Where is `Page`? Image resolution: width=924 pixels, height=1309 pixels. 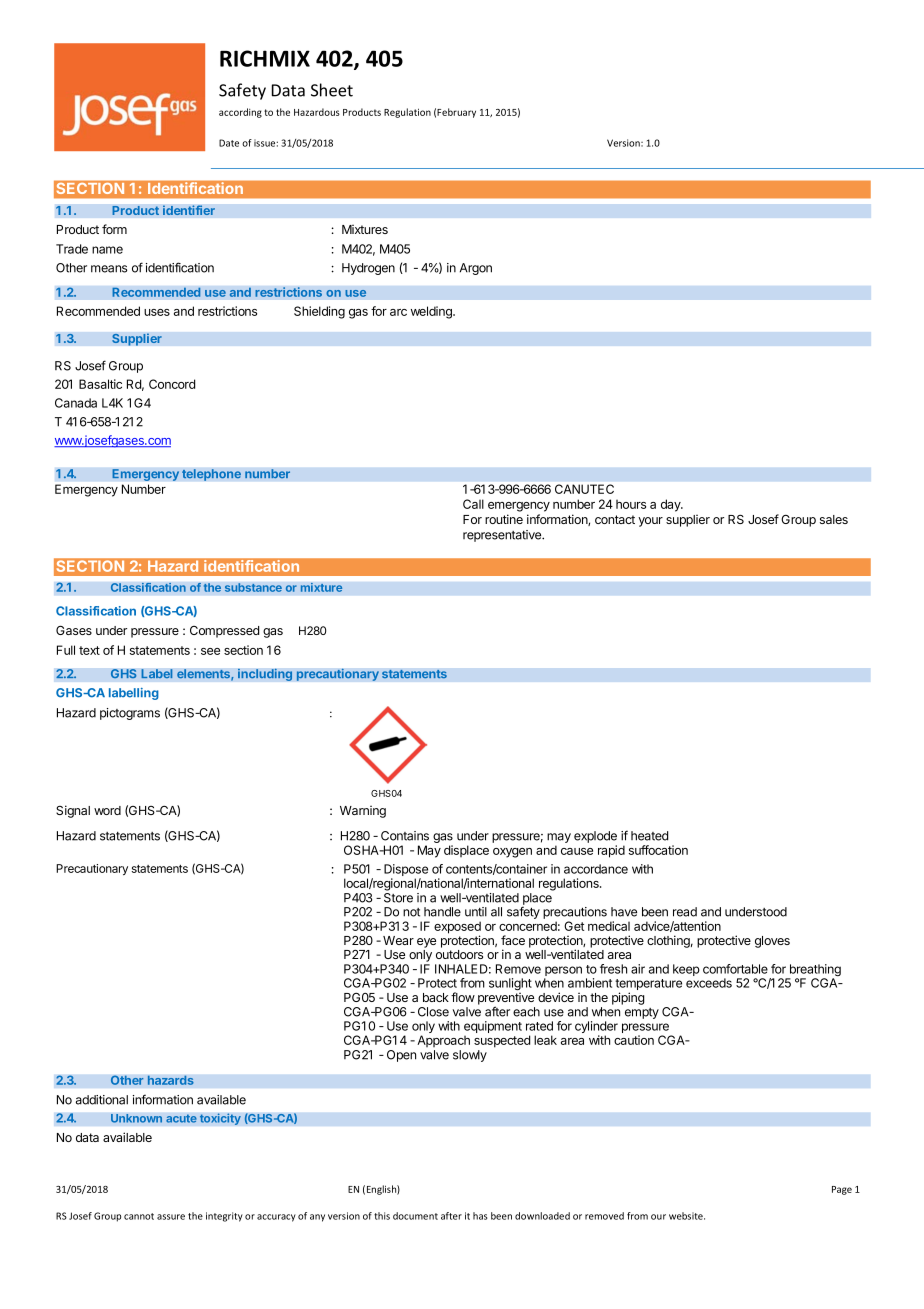 Page is located at coordinates (842, 1190).
